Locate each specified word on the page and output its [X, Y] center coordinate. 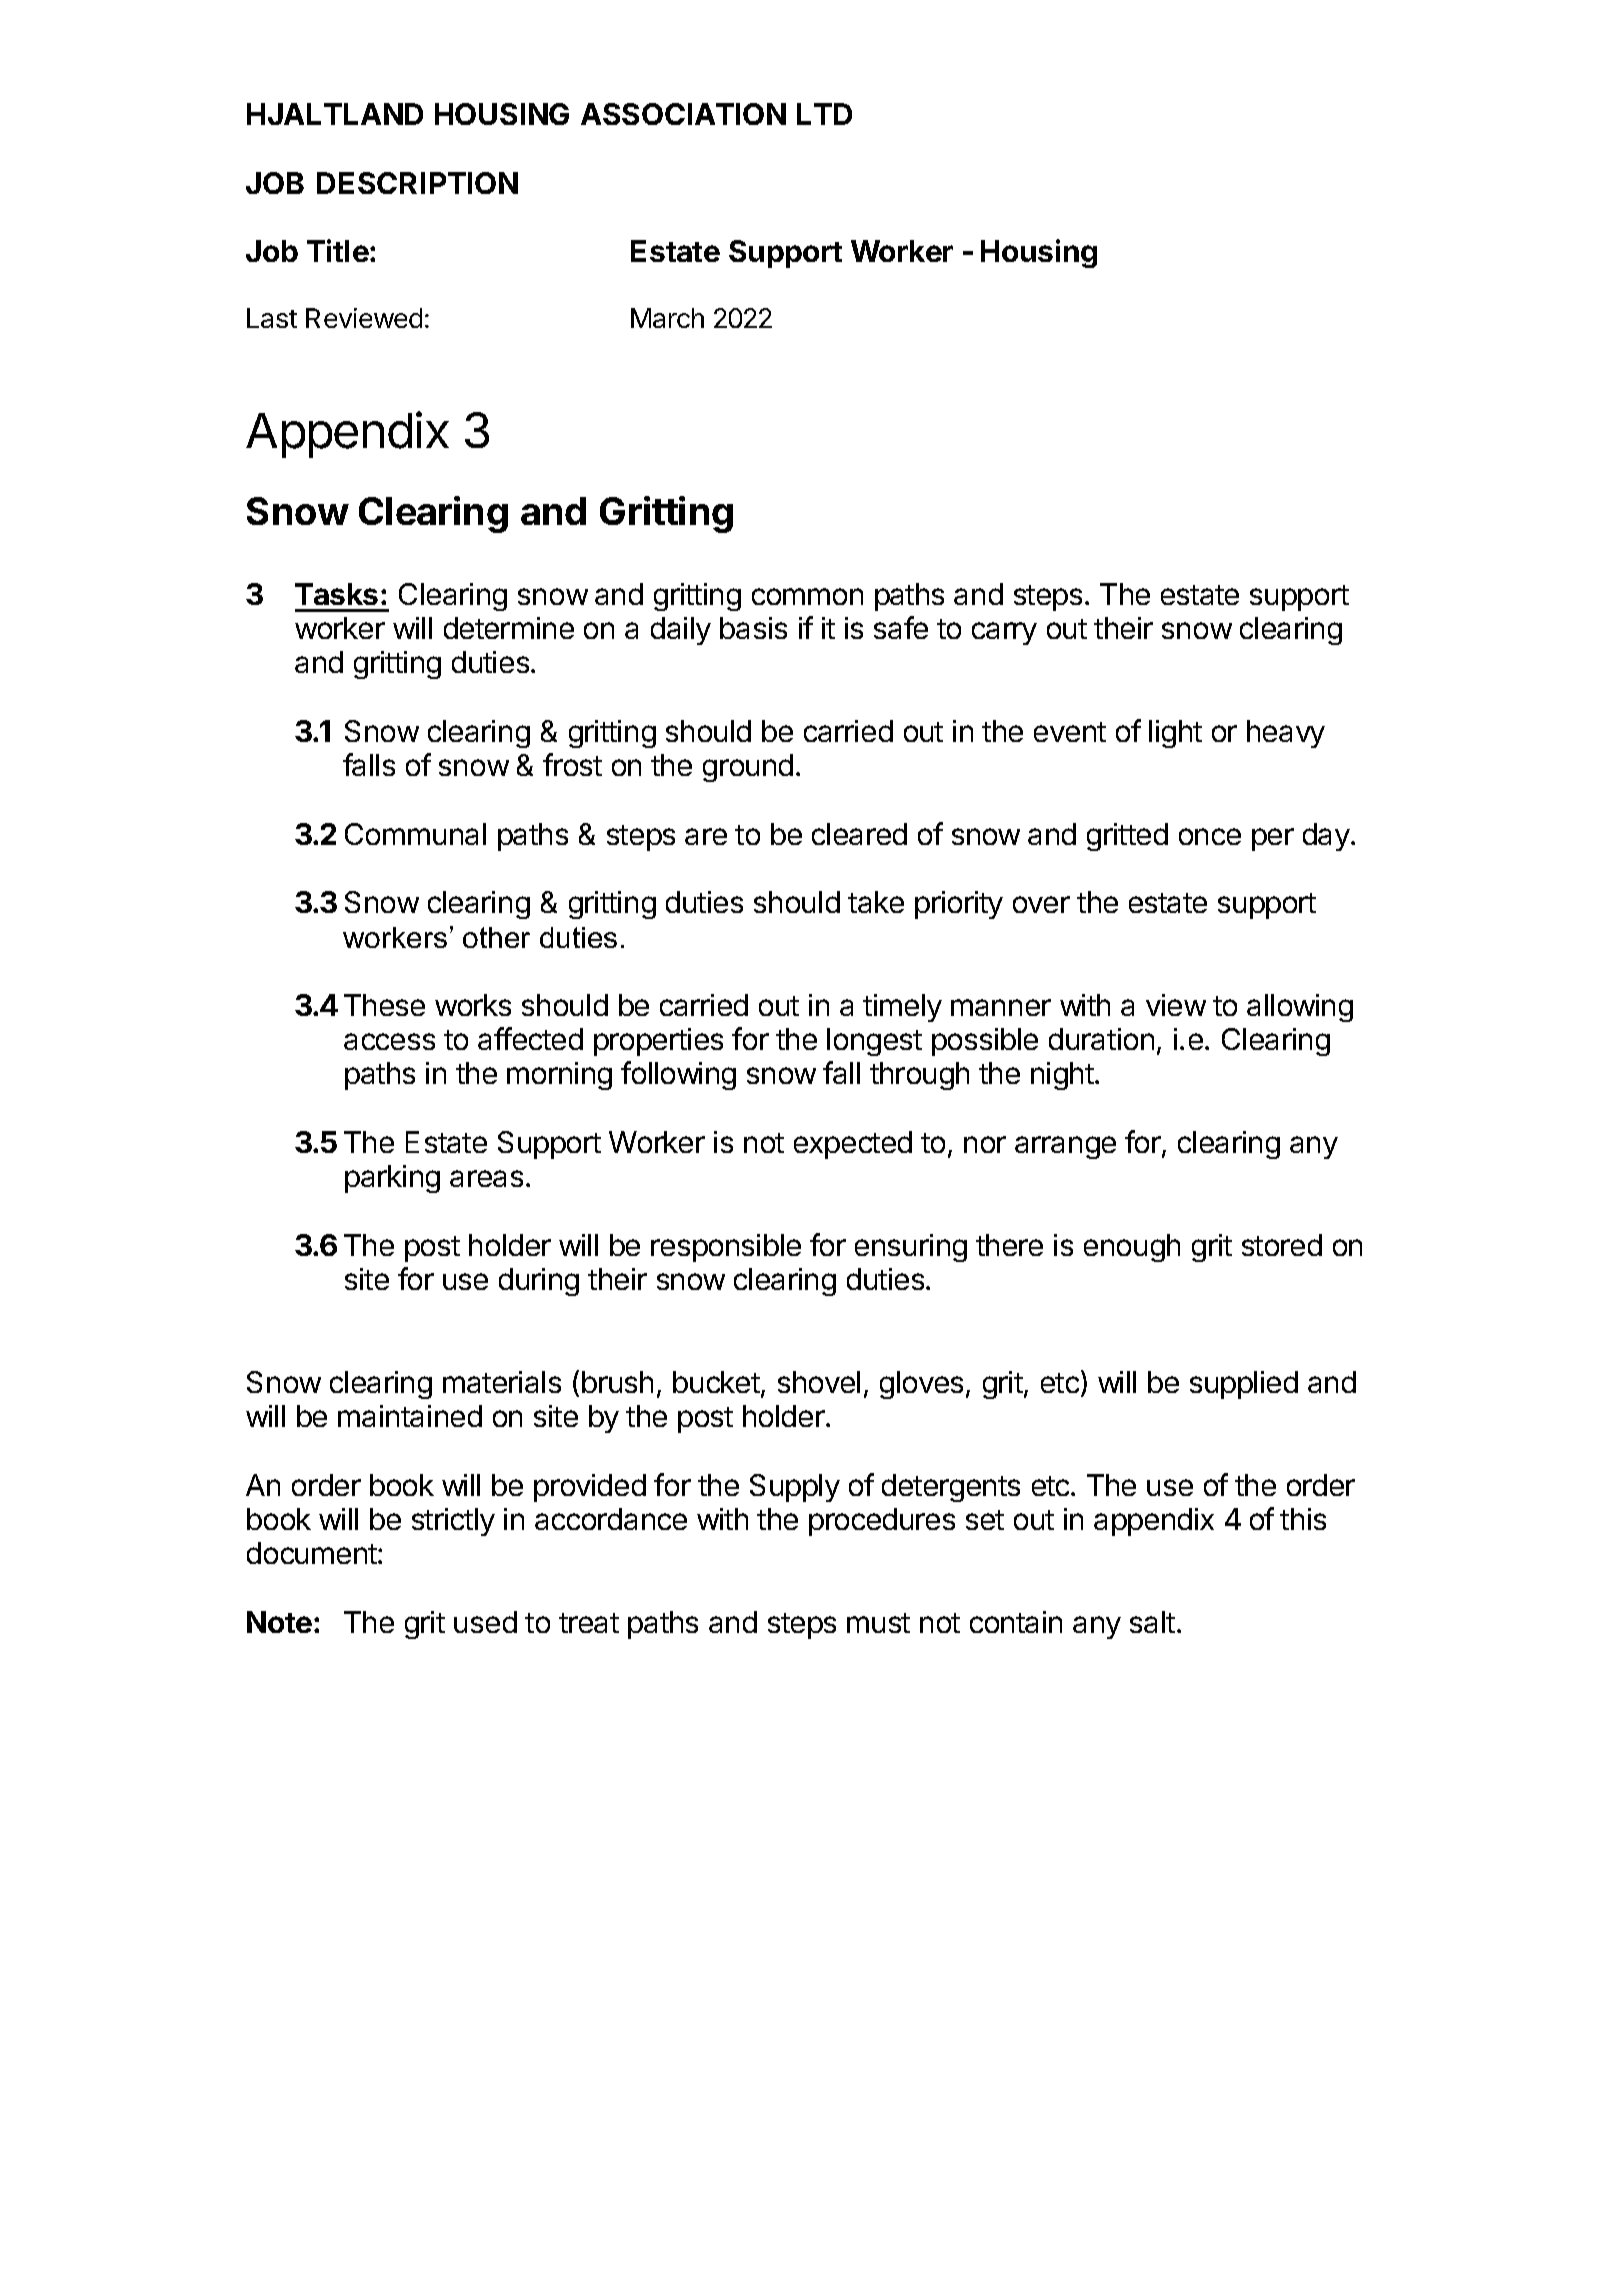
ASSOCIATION [683, 114]
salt [1152, 1622]
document [313, 1553]
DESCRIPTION [417, 183]
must [878, 1623]
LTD [824, 114]
